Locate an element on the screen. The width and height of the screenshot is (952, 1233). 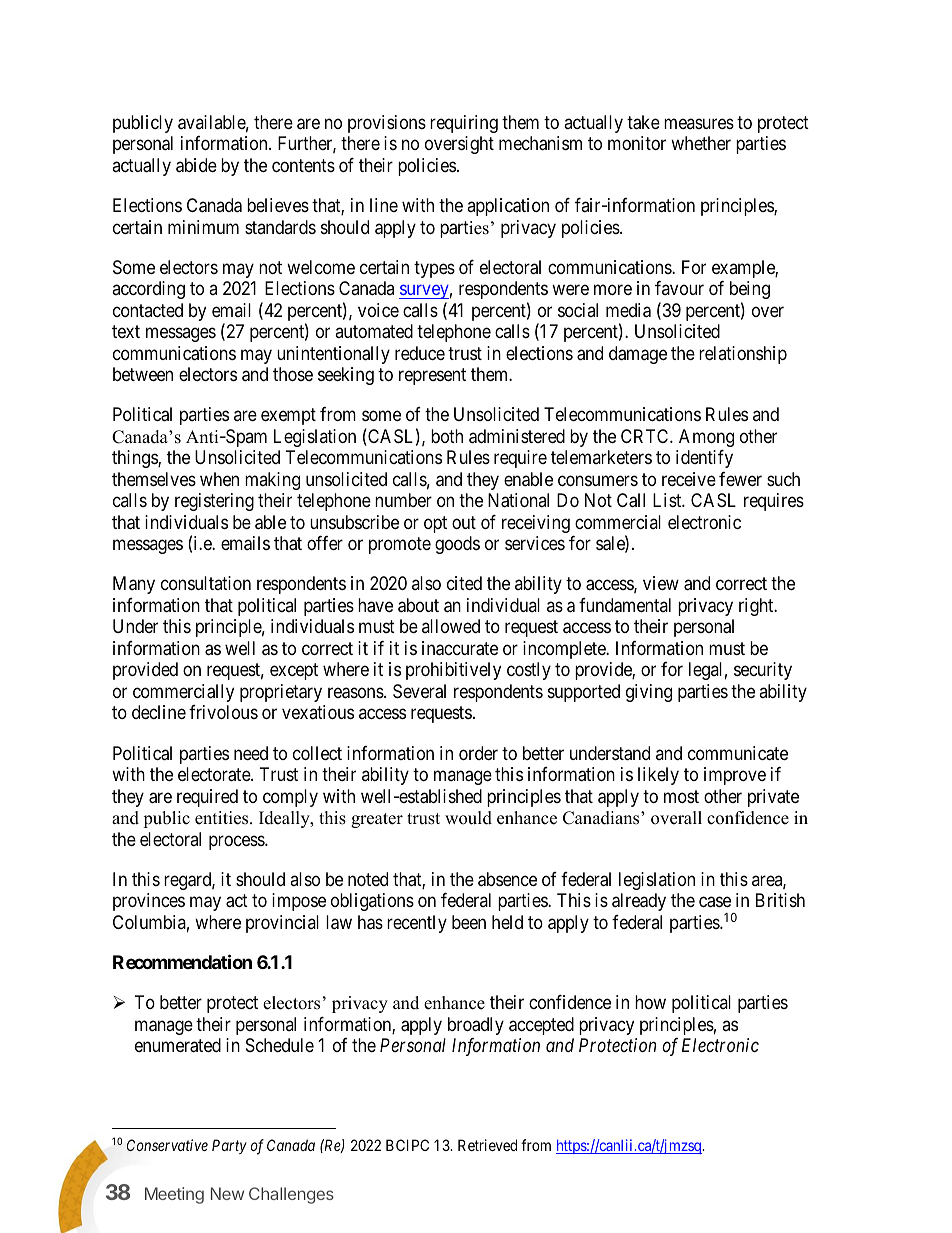
security is located at coordinates (763, 671).
